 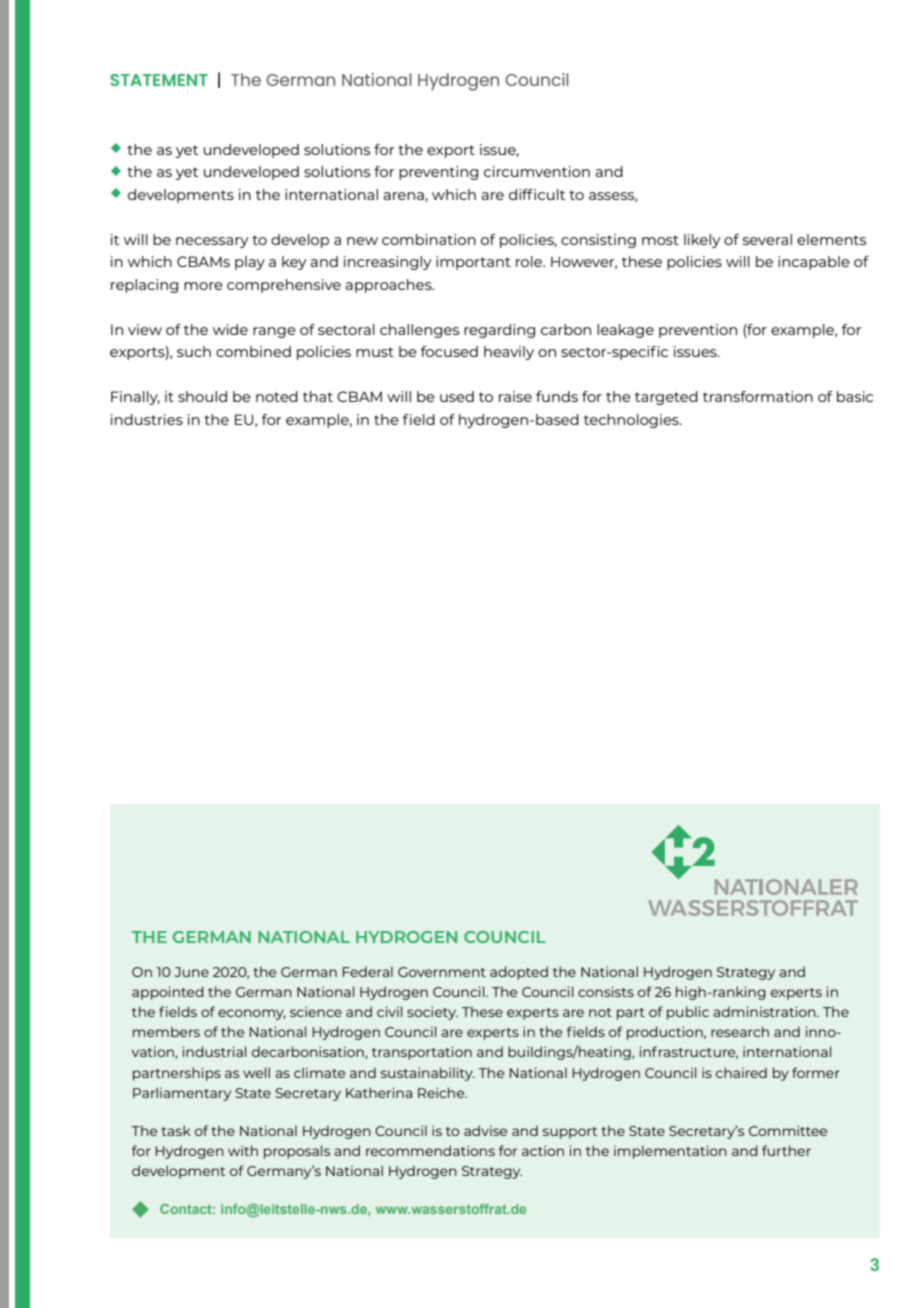 What do you see at coordinates (485, 1130) in the image?
I see `advise` at bounding box center [485, 1130].
